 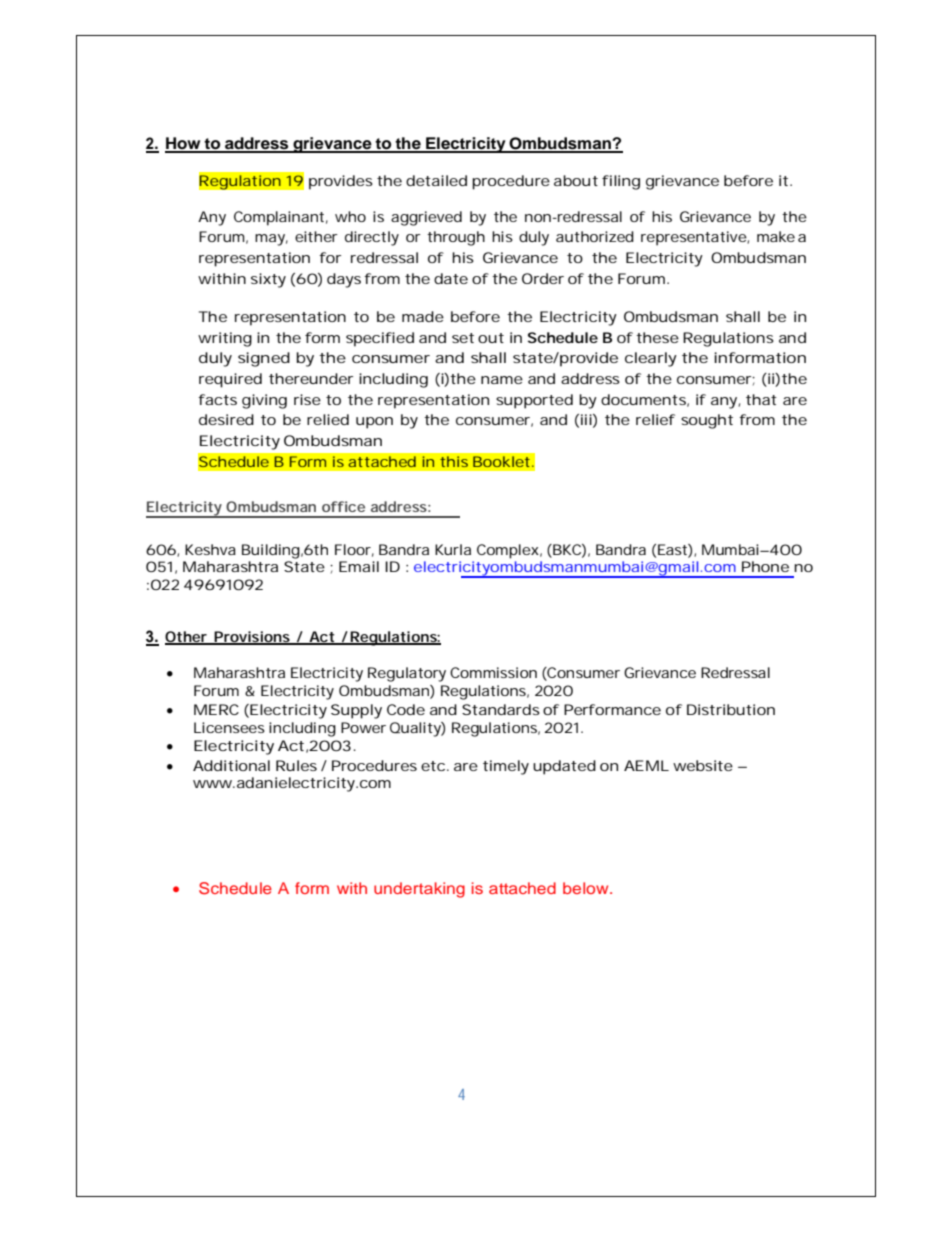 I want to click on sought, so click(x=707, y=421).
